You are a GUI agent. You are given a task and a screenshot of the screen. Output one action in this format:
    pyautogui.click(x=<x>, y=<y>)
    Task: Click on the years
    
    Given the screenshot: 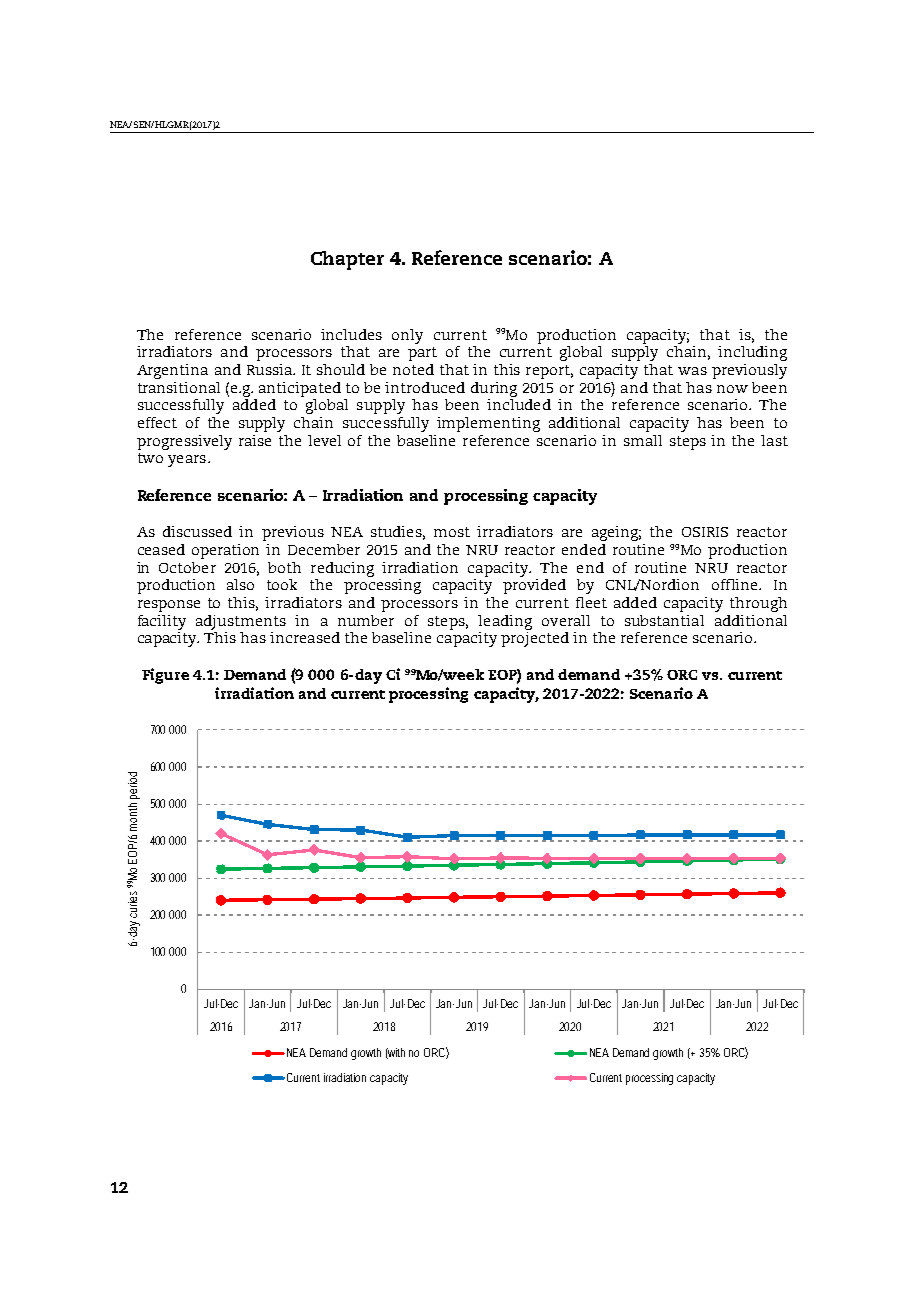 What is the action you would take?
    pyautogui.click(x=187, y=461)
